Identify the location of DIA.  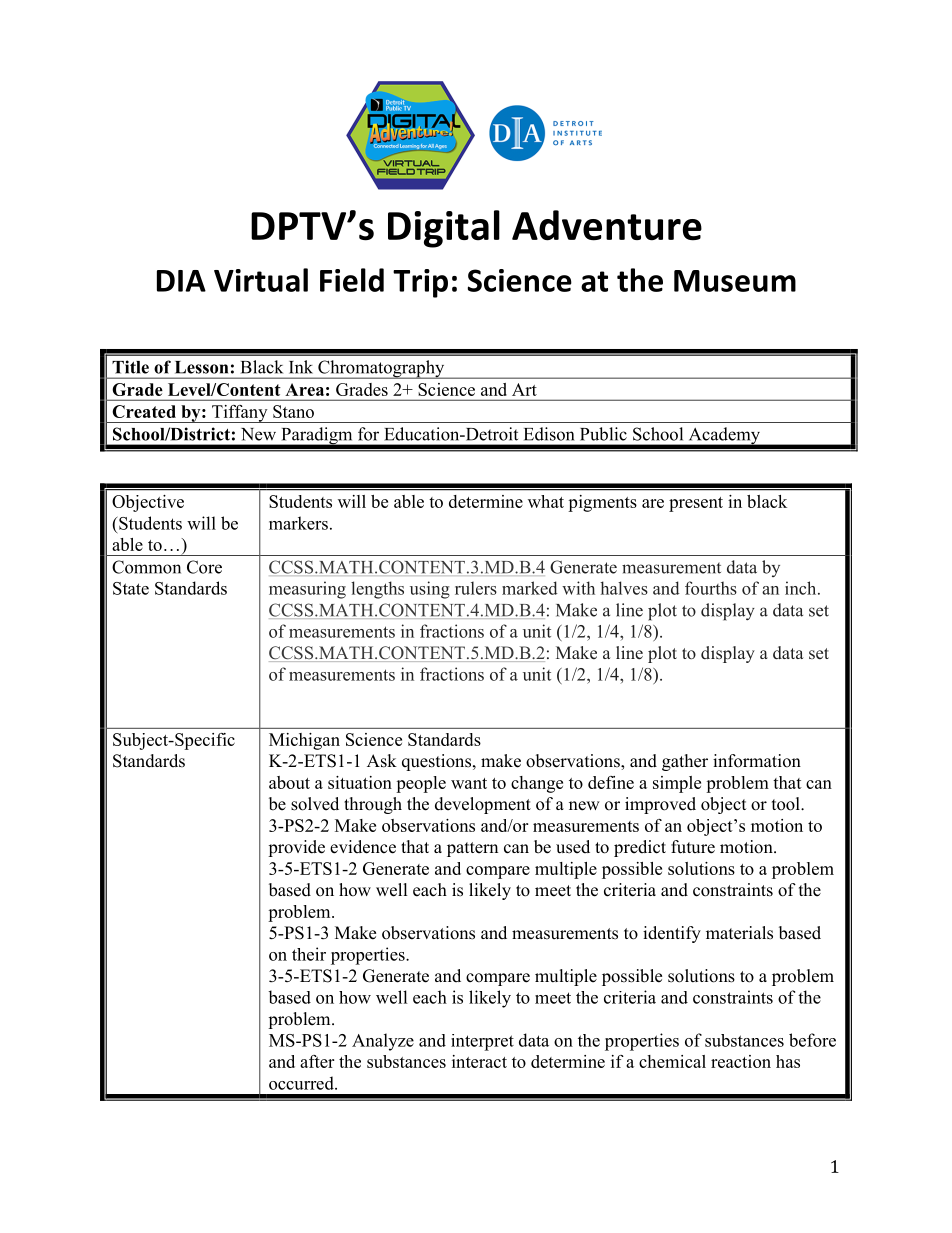
(181, 281).
